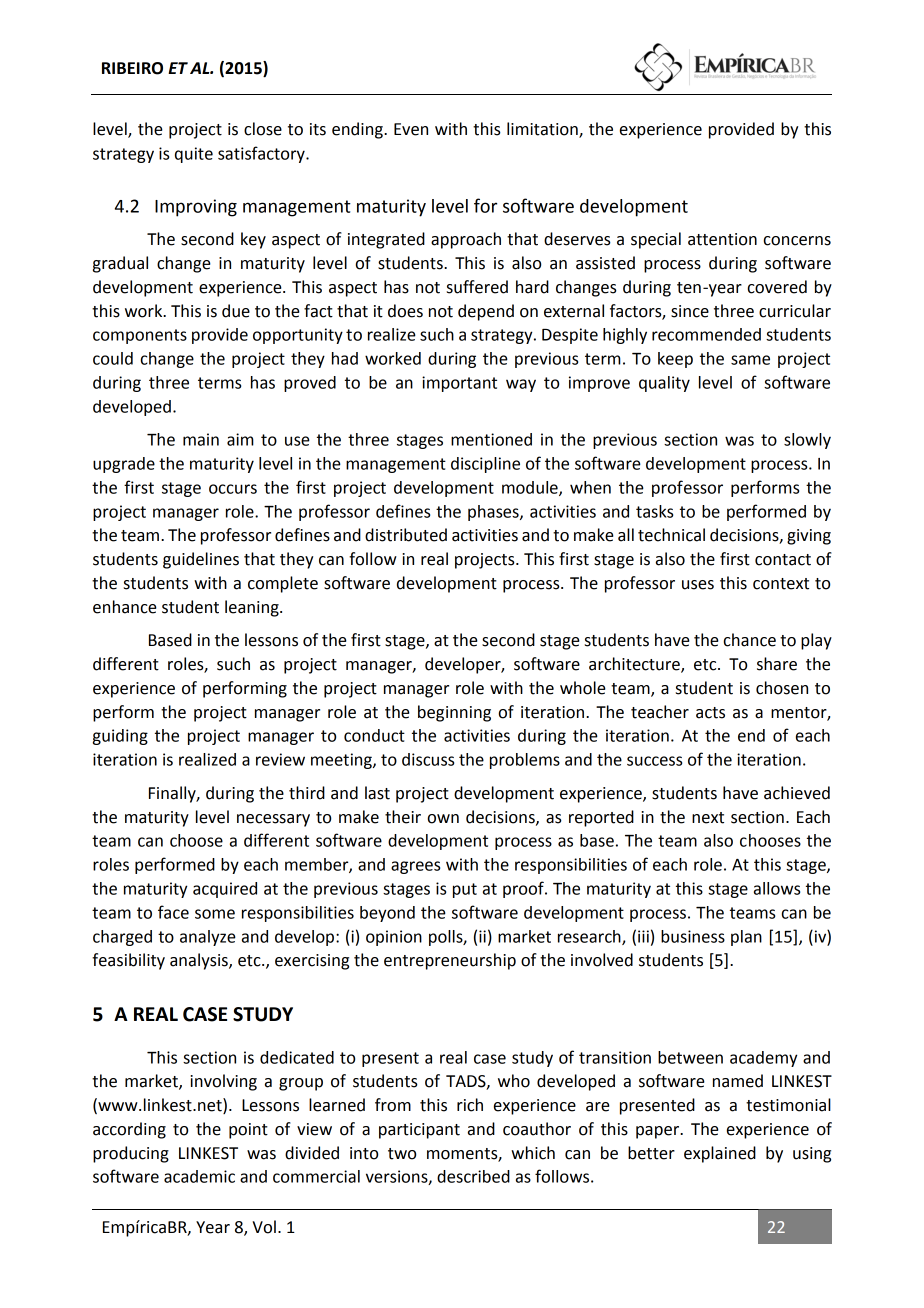 The width and height of the screenshot is (924, 1308). What do you see at coordinates (225, 890) in the screenshot?
I see `acquired` at bounding box center [225, 890].
